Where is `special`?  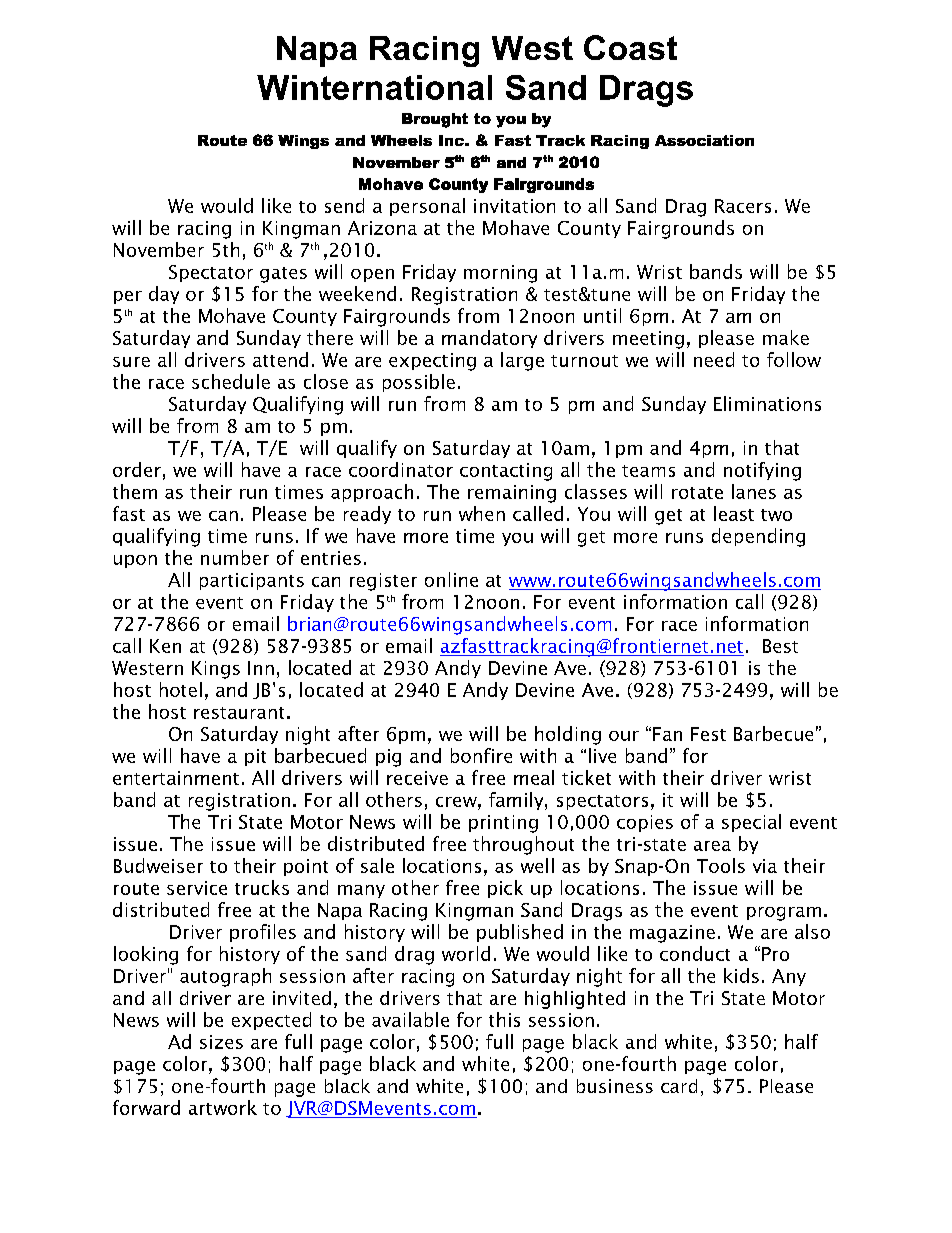 special is located at coordinates (751, 823).
